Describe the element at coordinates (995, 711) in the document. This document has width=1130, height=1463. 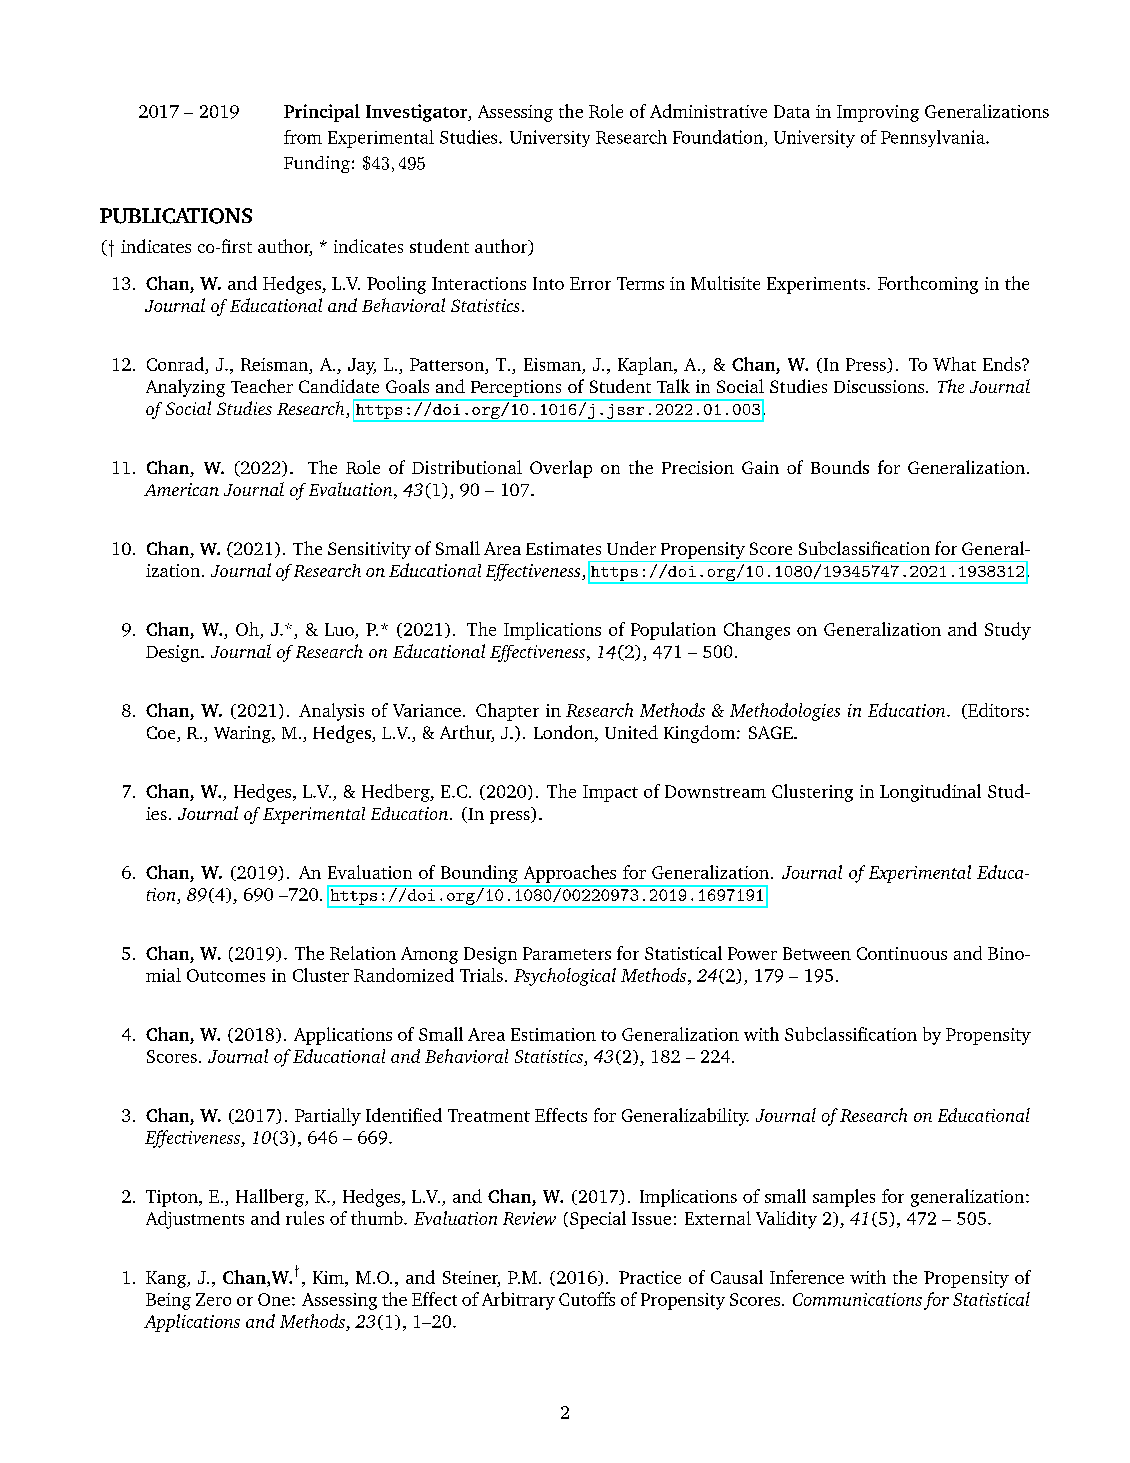
I see `Editors` at that location.
